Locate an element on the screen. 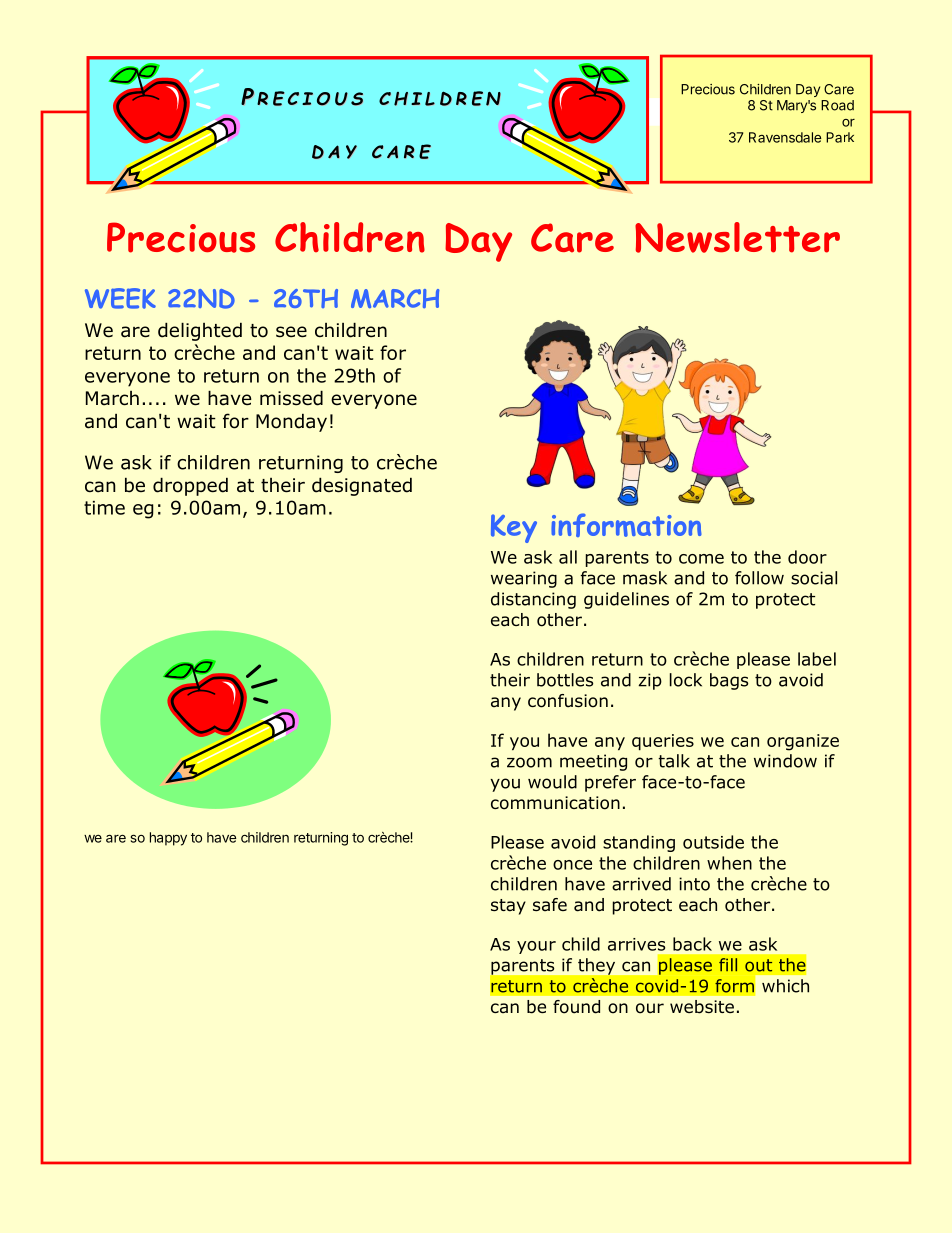 This screenshot has height=1233, width=952. follow is located at coordinates (759, 578).
